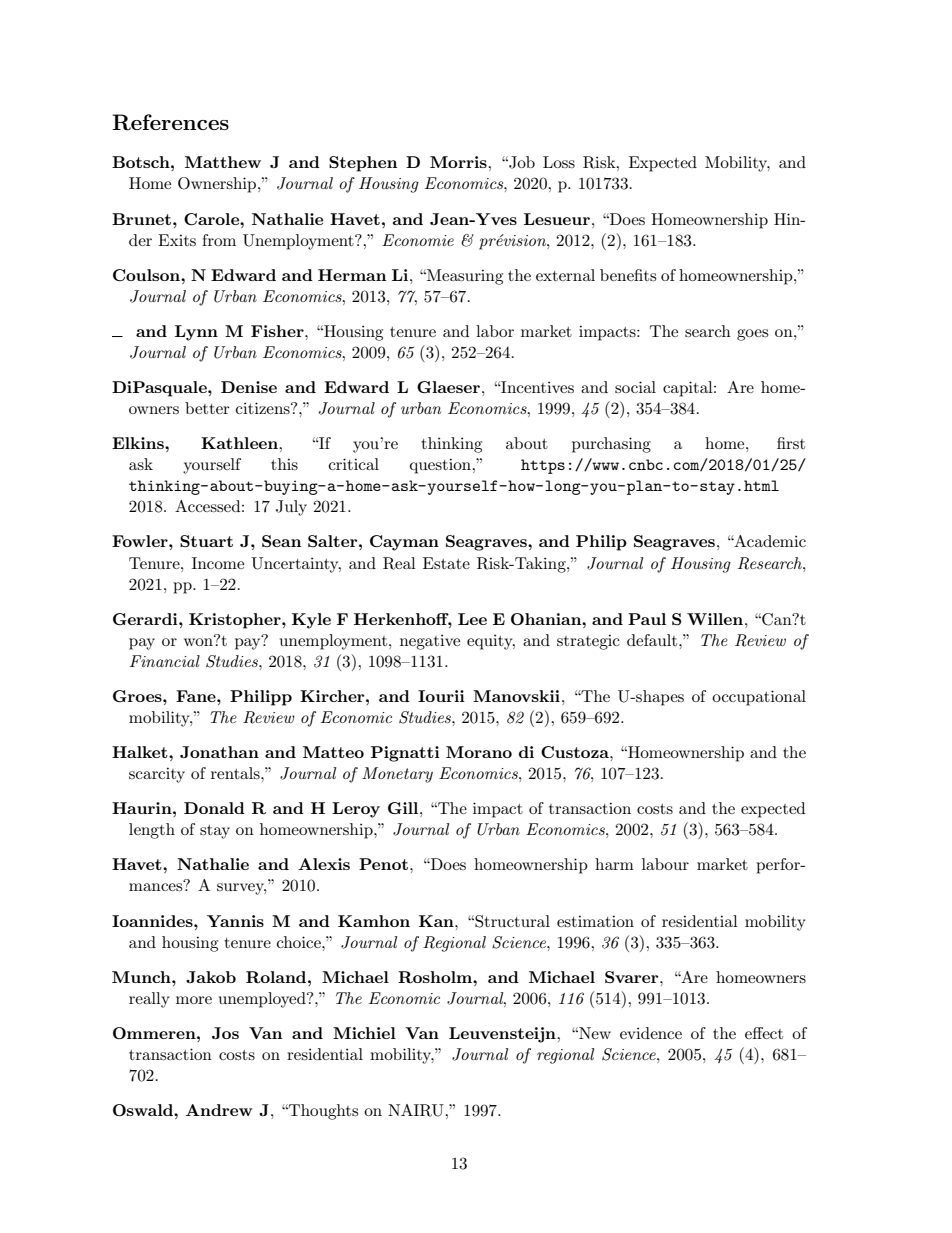  I want to click on Loss, so click(559, 162).
